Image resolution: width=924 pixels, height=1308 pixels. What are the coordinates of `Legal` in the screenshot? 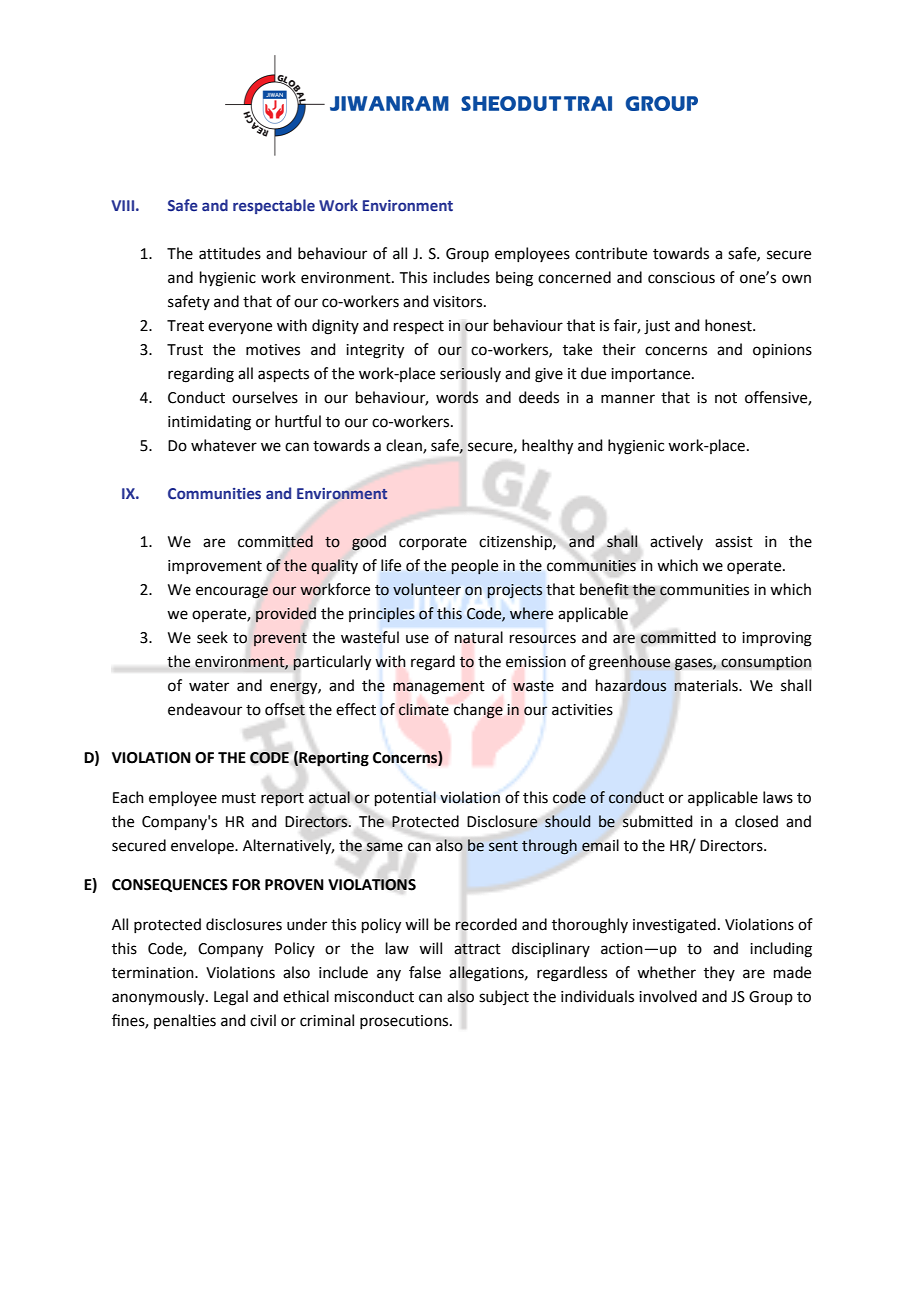 It's located at (231, 998).
